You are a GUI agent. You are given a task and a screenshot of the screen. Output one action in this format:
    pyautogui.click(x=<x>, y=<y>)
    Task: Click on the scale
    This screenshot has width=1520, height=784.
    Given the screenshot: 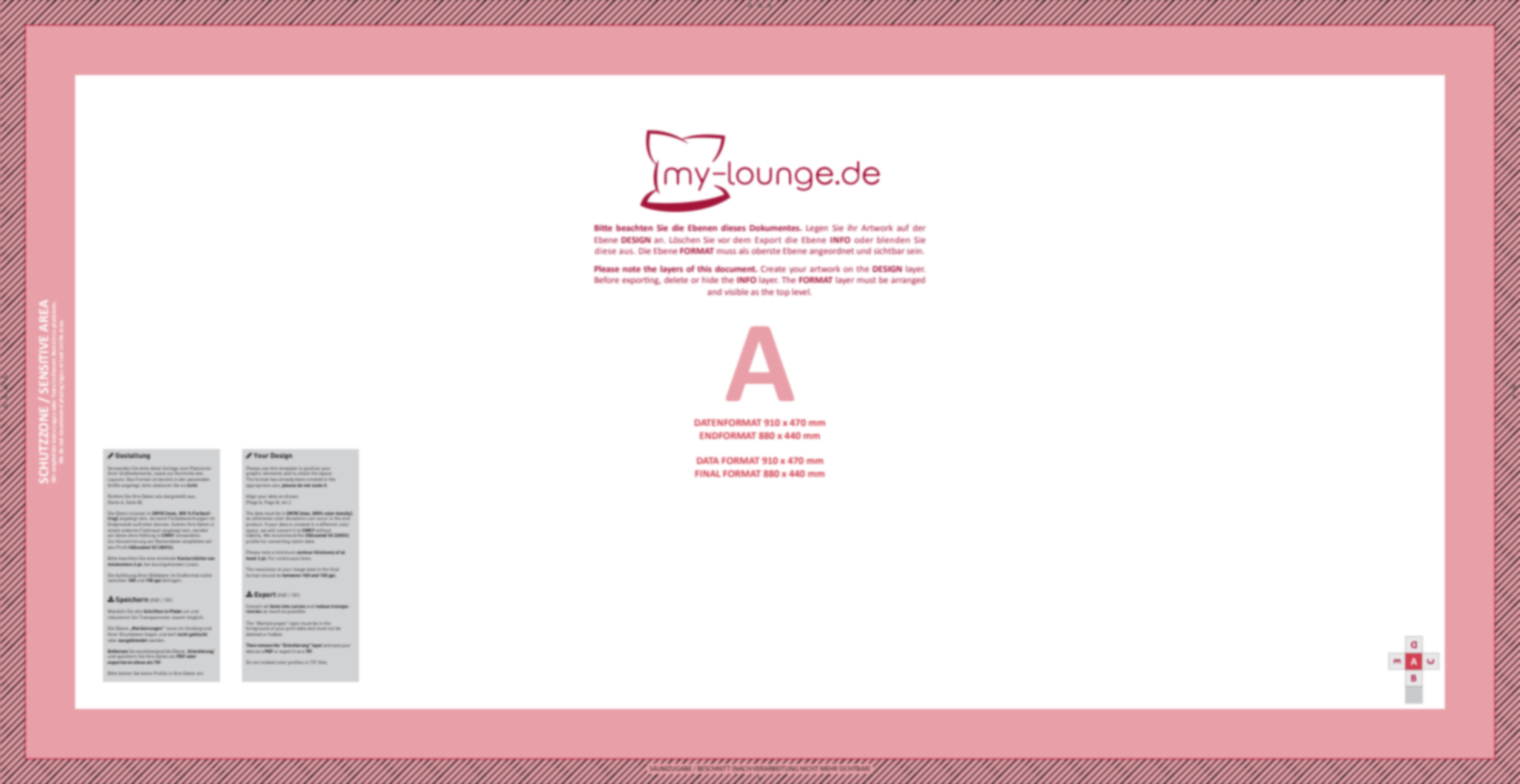 What is the action you would take?
    pyautogui.click(x=317, y=485)
